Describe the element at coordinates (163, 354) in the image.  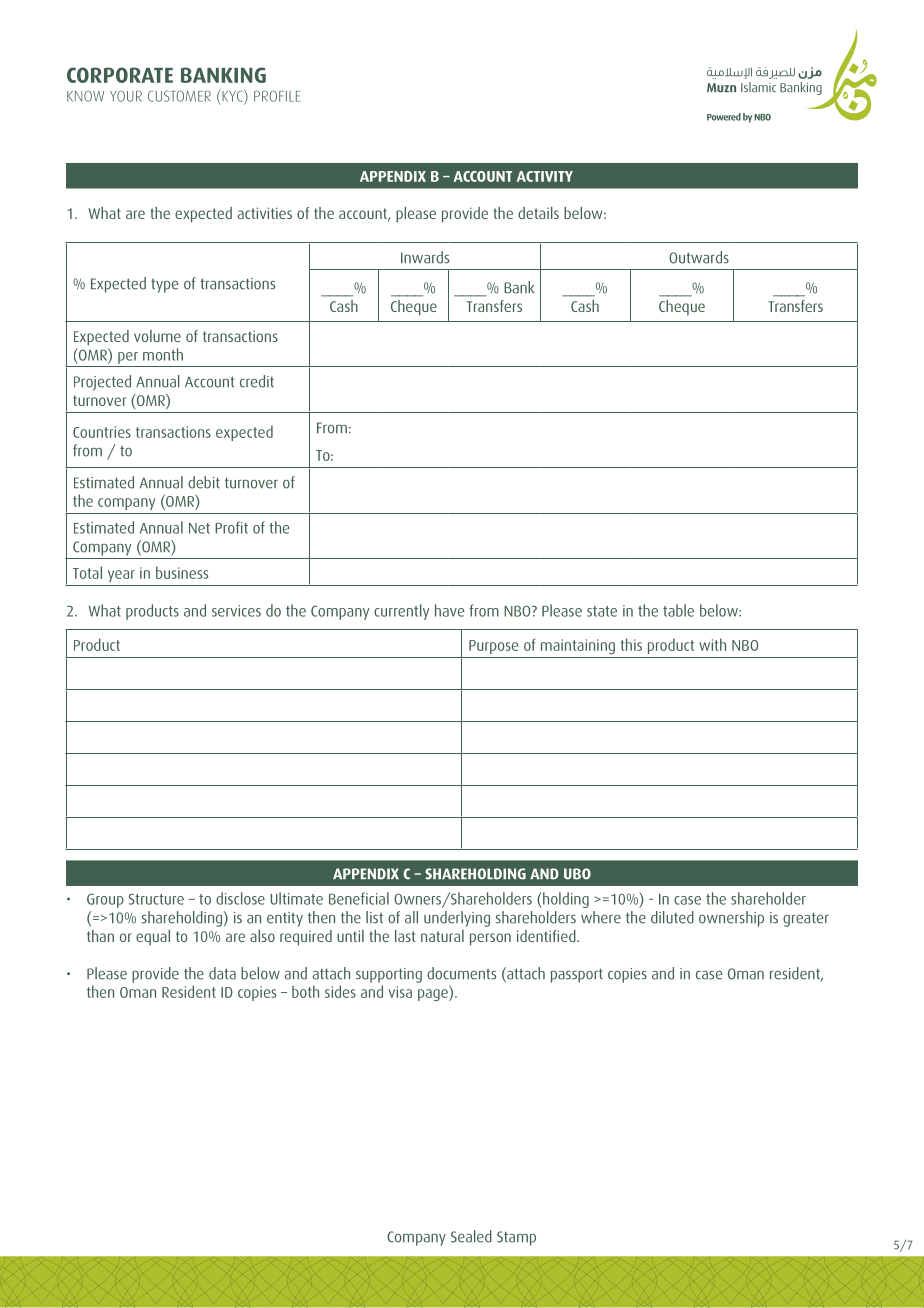
I see `month` at that location.
